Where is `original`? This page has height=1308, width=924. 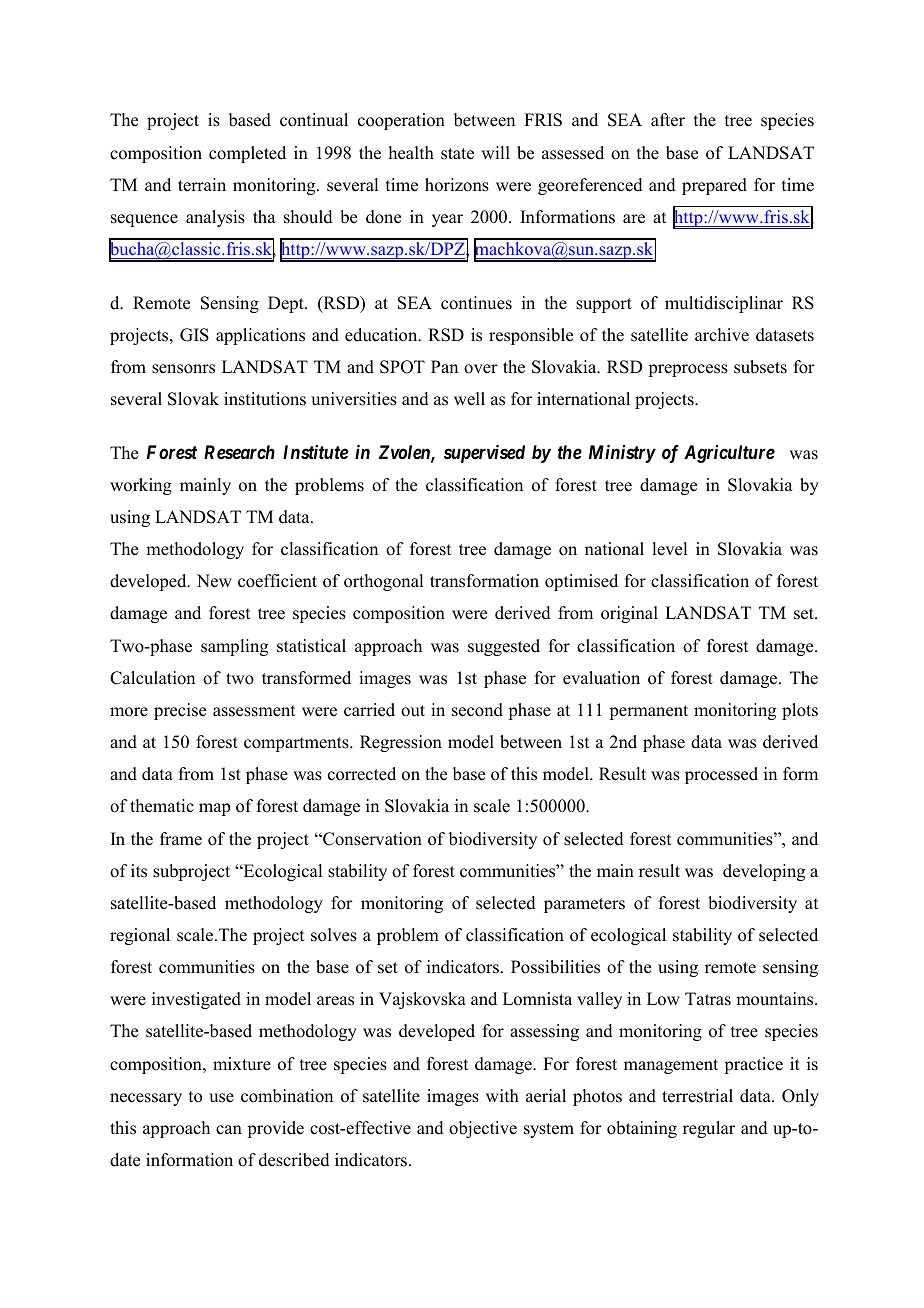
original is located at coordinates (629, 614).
